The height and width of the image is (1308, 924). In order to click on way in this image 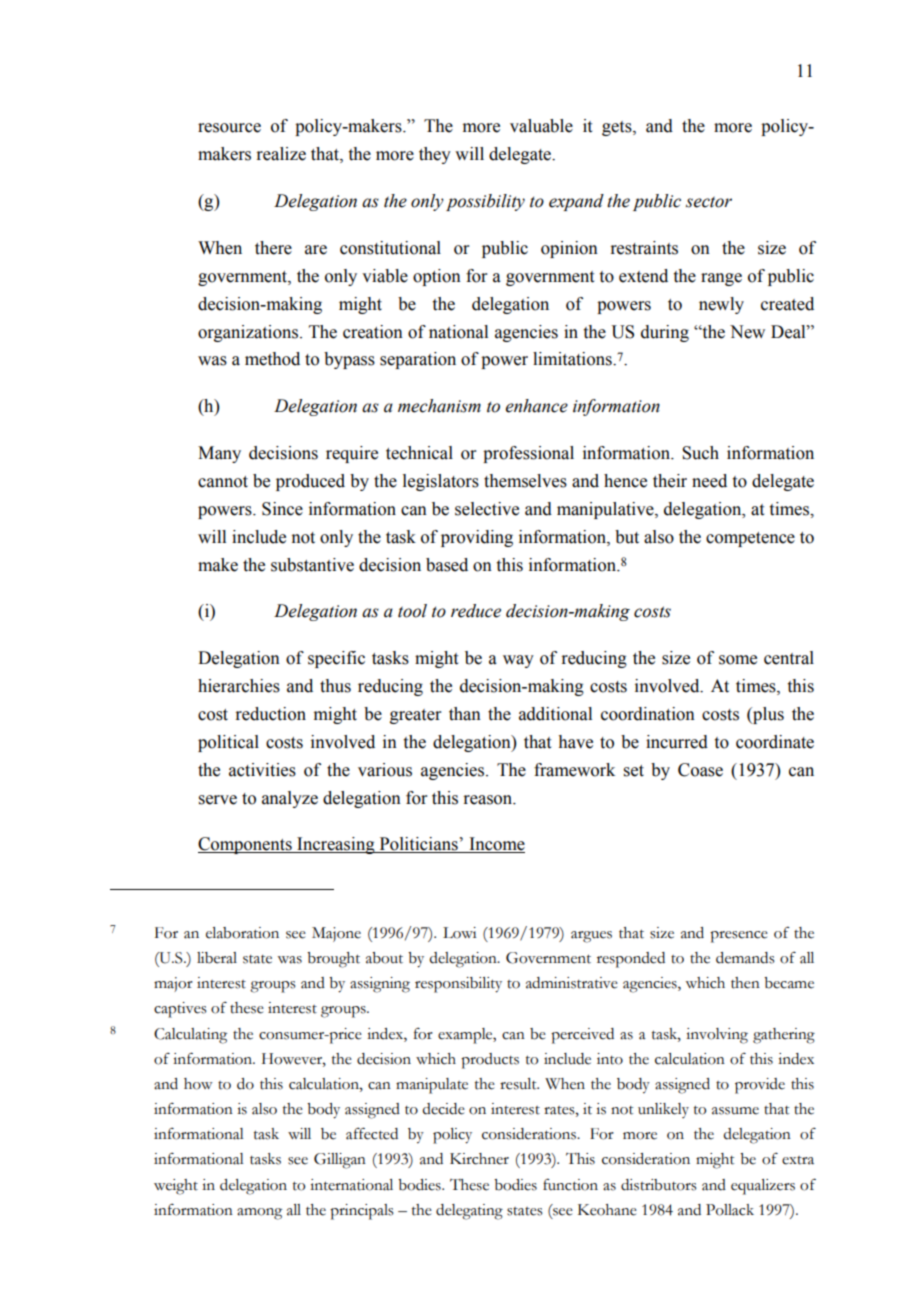, I will do `click(518, 661)`.
